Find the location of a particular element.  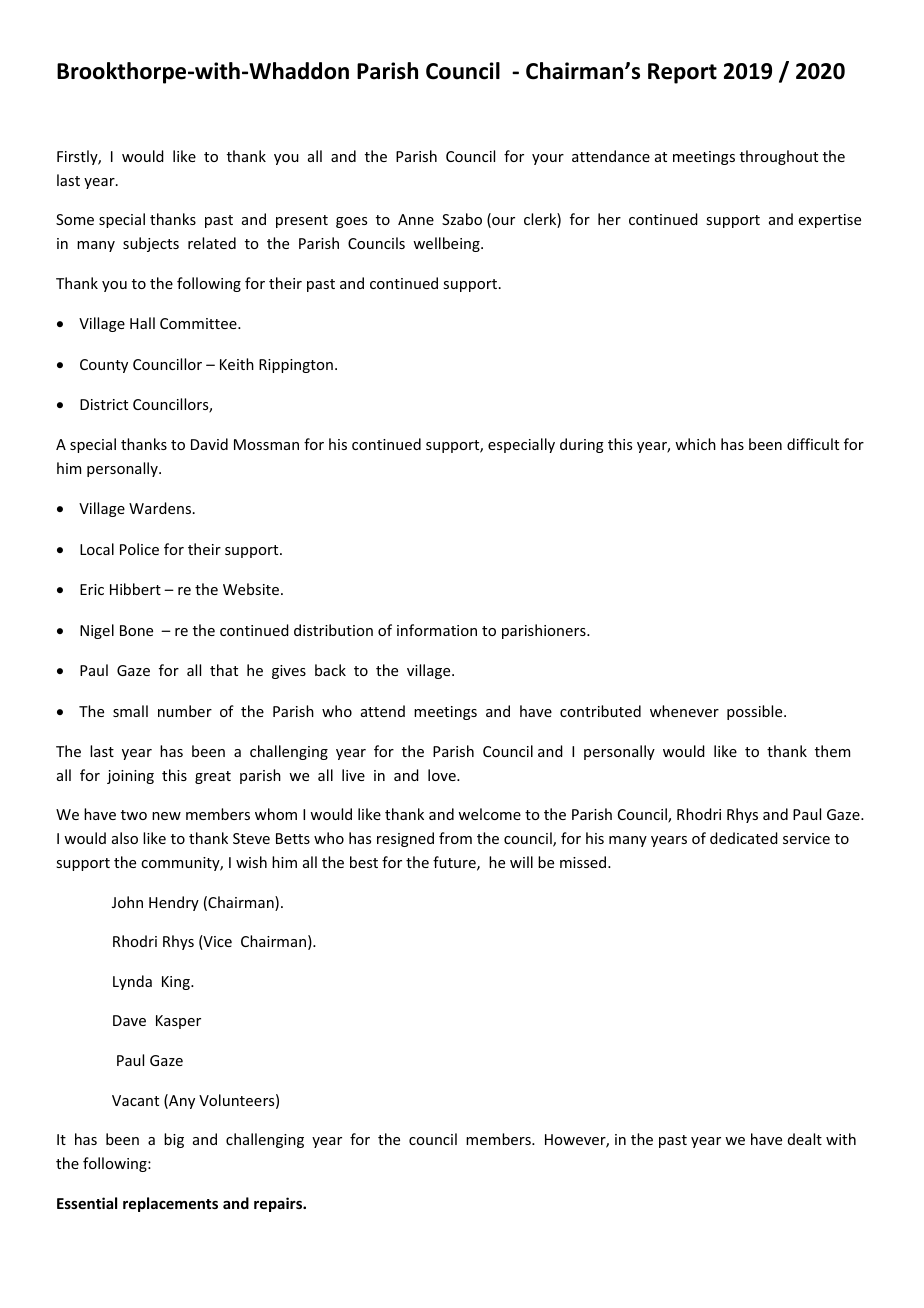

dealt is located at coordinates (805, 1139).
